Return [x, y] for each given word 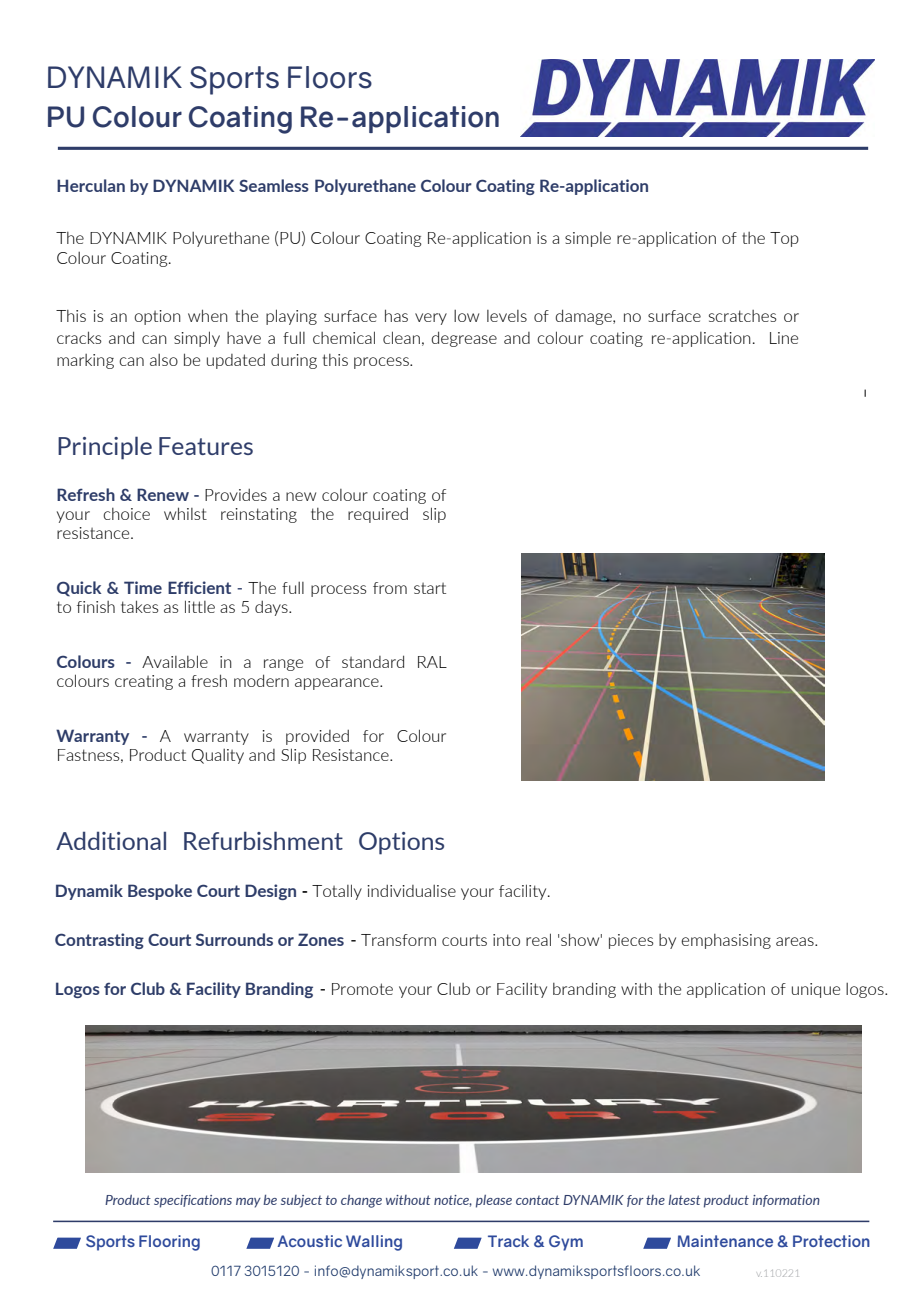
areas [796, 941]
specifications [193, 1201]
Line [784, 338]
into [506, 940]
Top [784, 239]
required [378, 515]
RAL [432, 662]
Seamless [274, 185]
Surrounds [234, 939]
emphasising [726, 941]
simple [588, 239]
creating [144, 682]
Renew [163, 494]
